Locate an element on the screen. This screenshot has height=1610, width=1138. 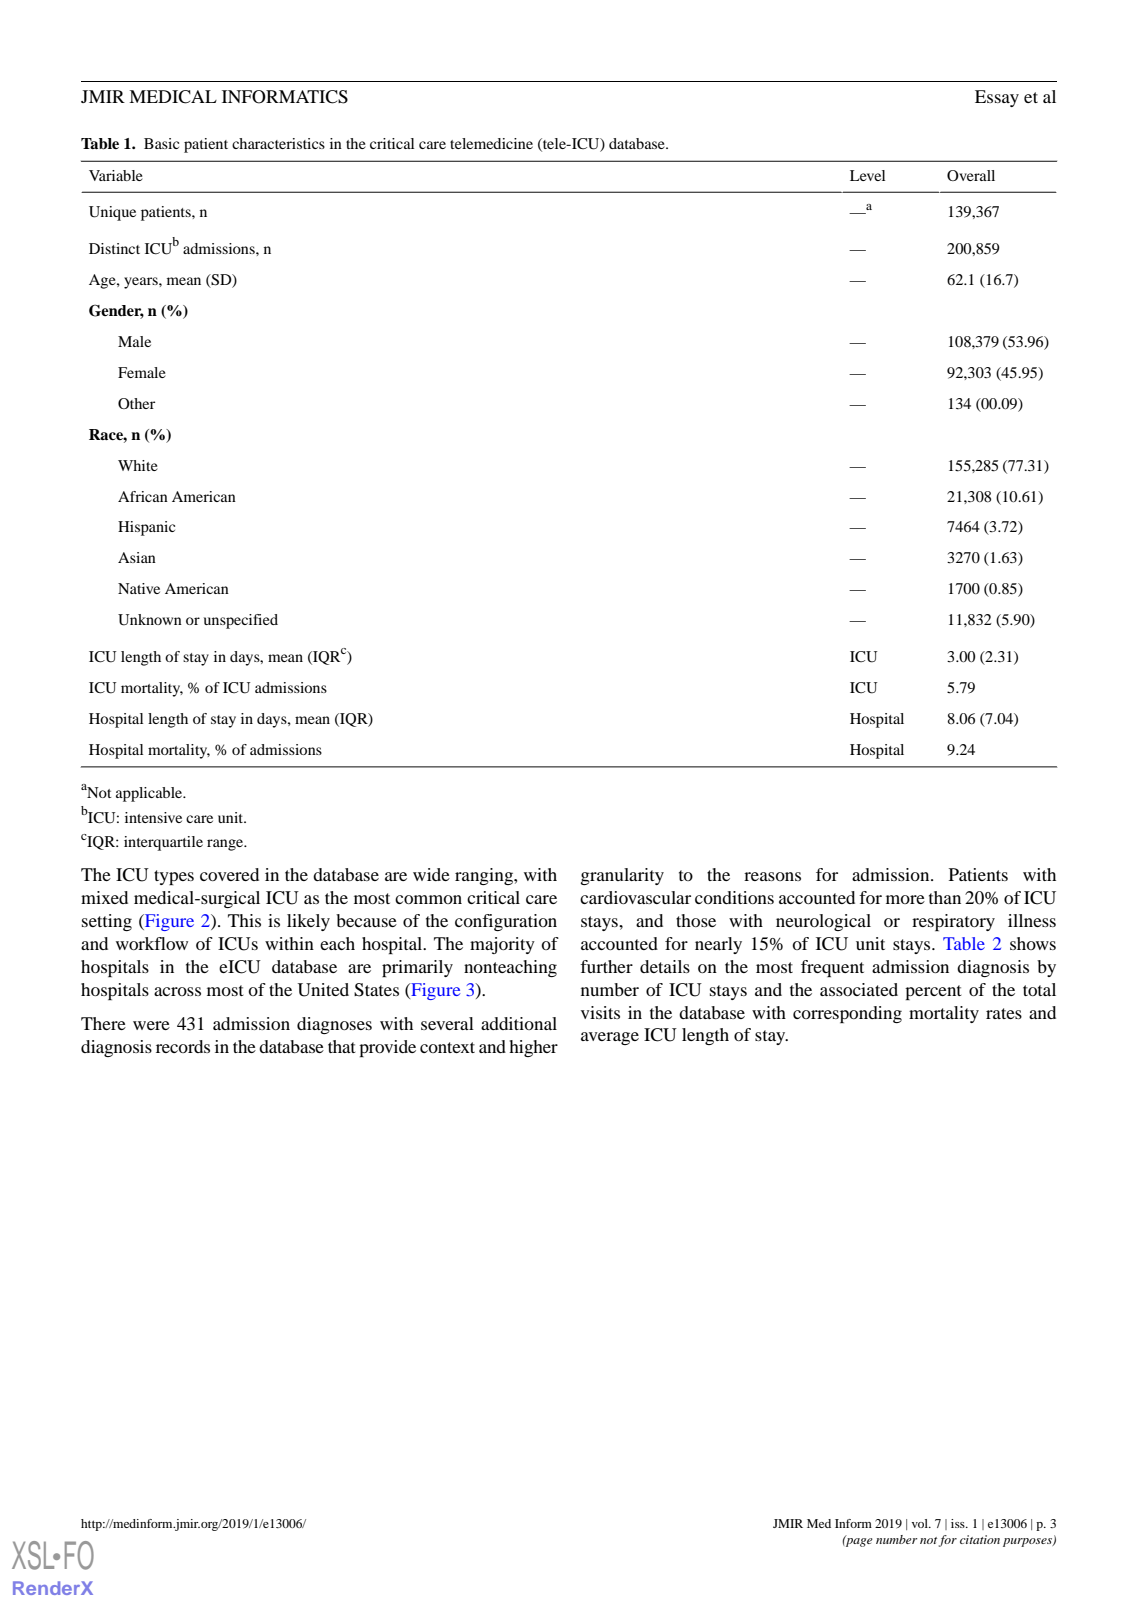
Level is located at coordinates (867, 175).
